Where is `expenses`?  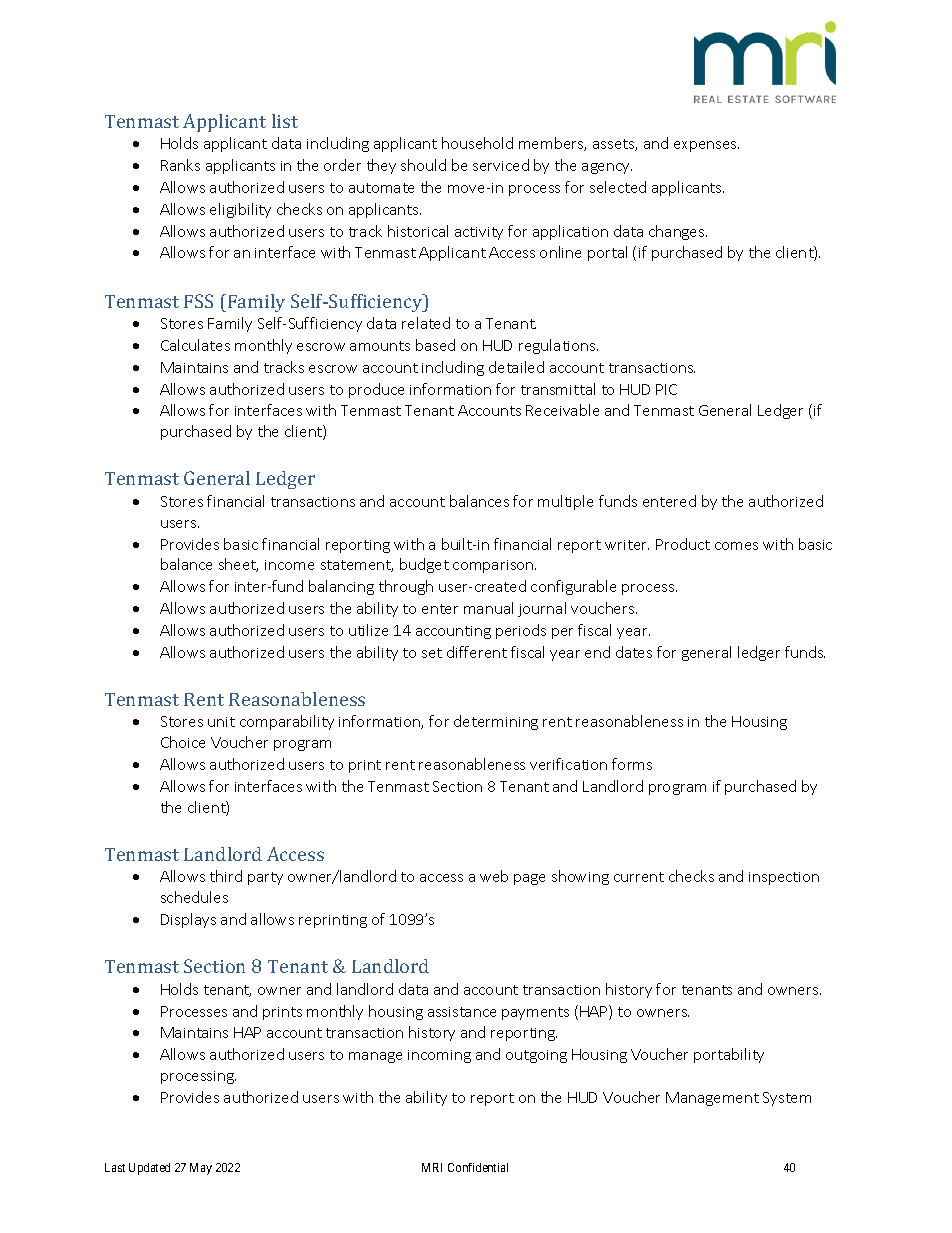
expenses is located at coordinates (706, 146).
